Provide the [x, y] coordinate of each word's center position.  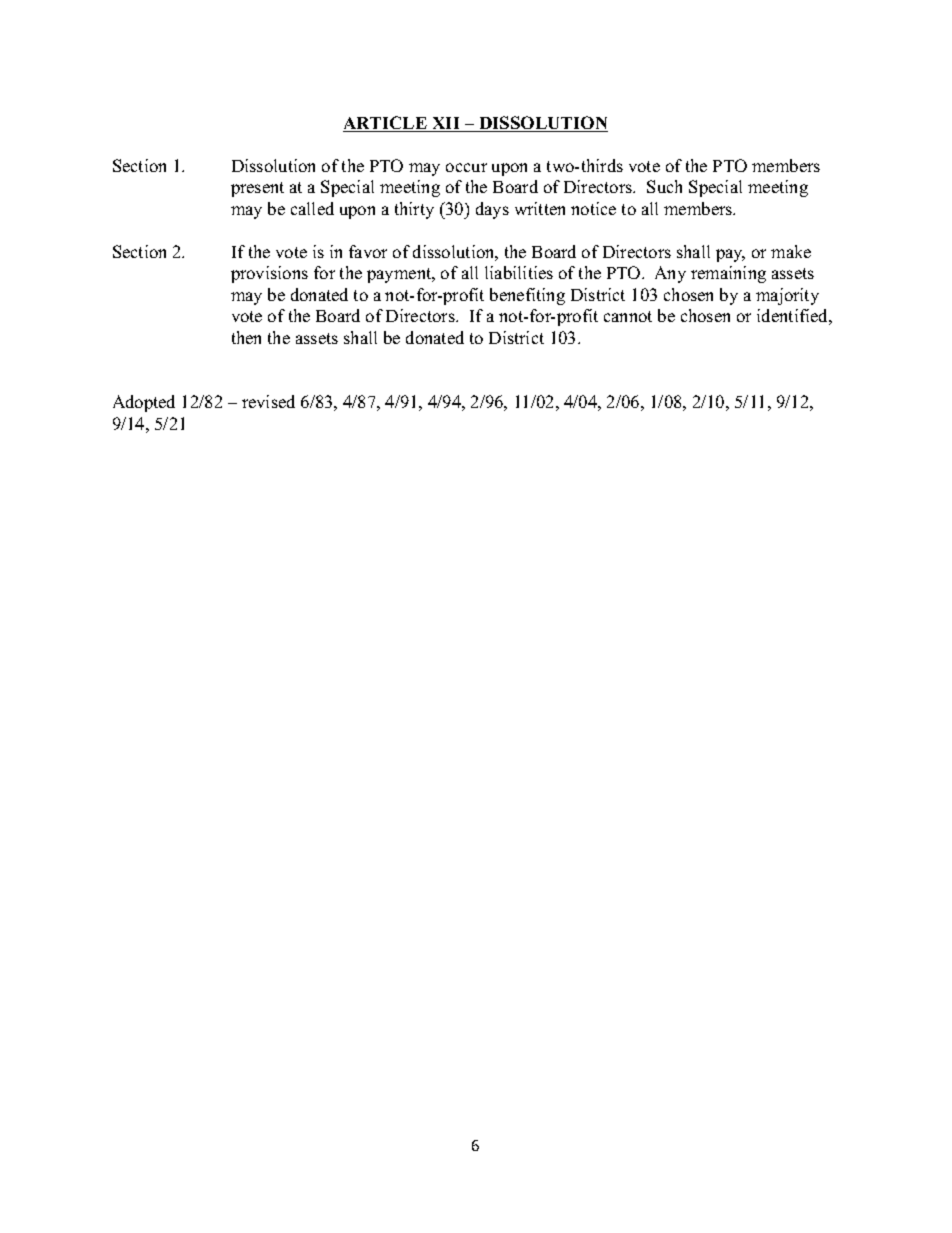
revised [268, 401]
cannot [628, 316]
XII [446, 124]
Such [664, 186]
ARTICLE [386, 124]
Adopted [144, 403]
